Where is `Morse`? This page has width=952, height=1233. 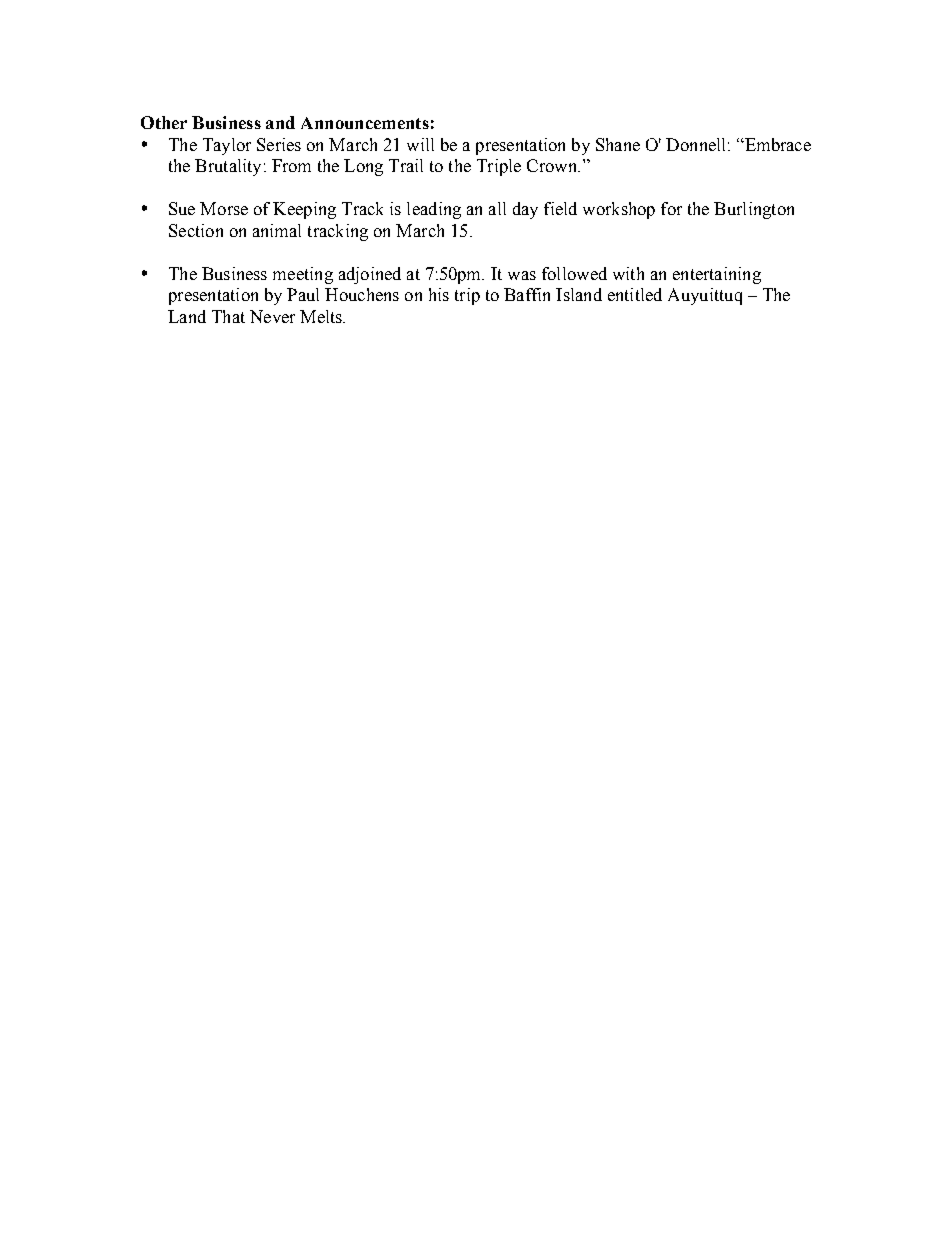
Morse is located at coordinates (224, 208).
